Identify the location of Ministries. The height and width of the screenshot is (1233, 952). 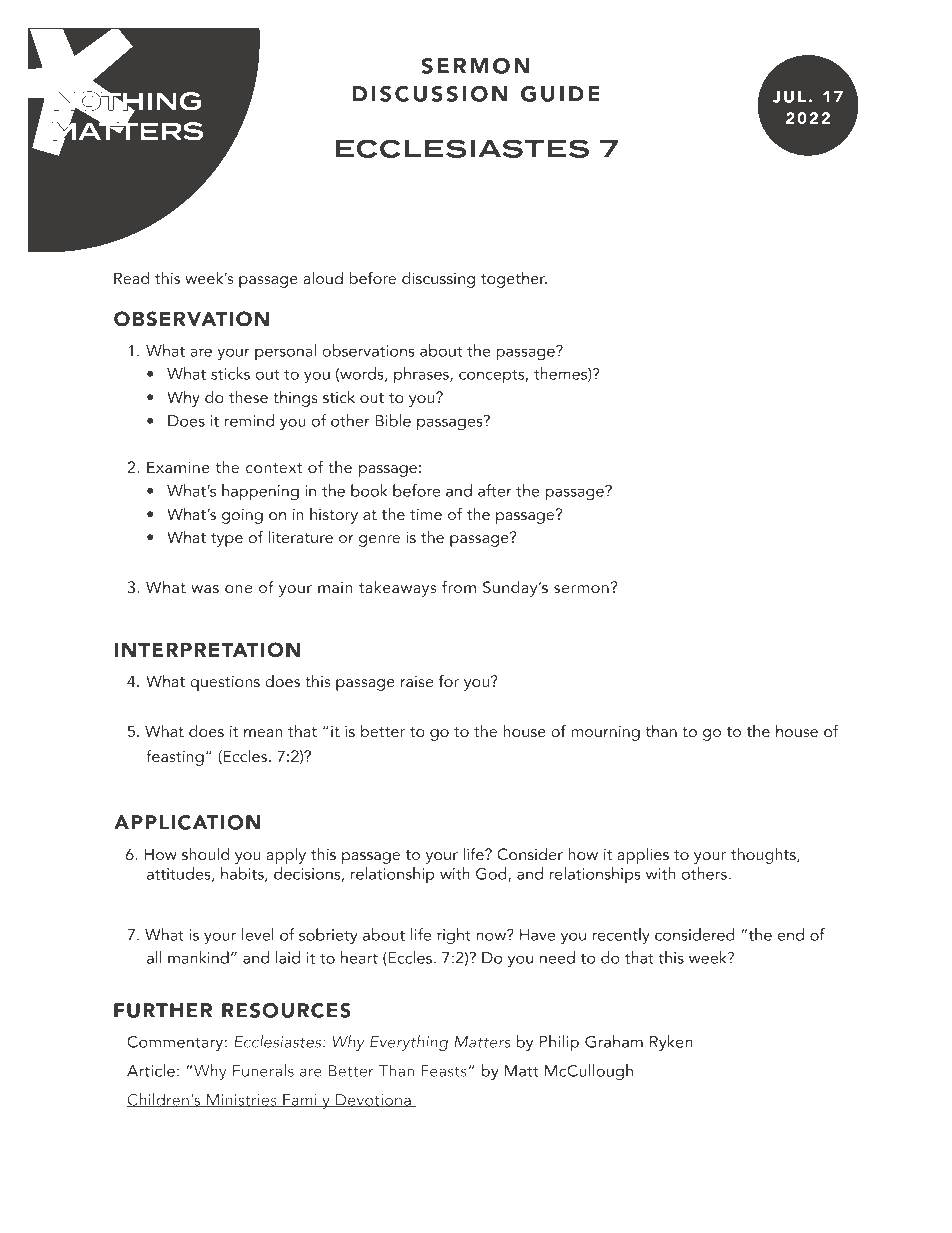
(241, 1100).
